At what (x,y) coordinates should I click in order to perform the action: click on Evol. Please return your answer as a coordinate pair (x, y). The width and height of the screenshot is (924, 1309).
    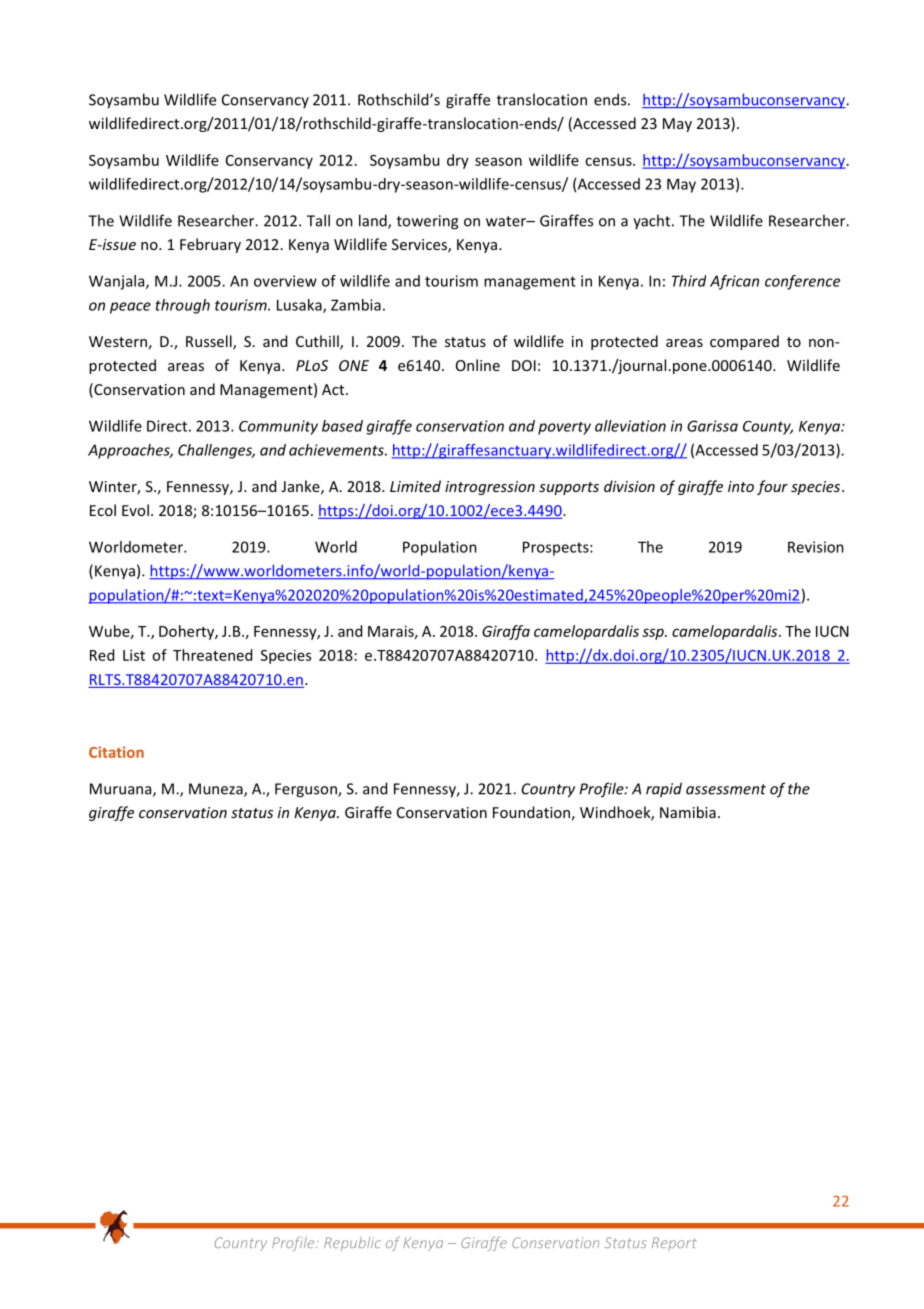
    Looking at the image, I should click on (135, 510).
